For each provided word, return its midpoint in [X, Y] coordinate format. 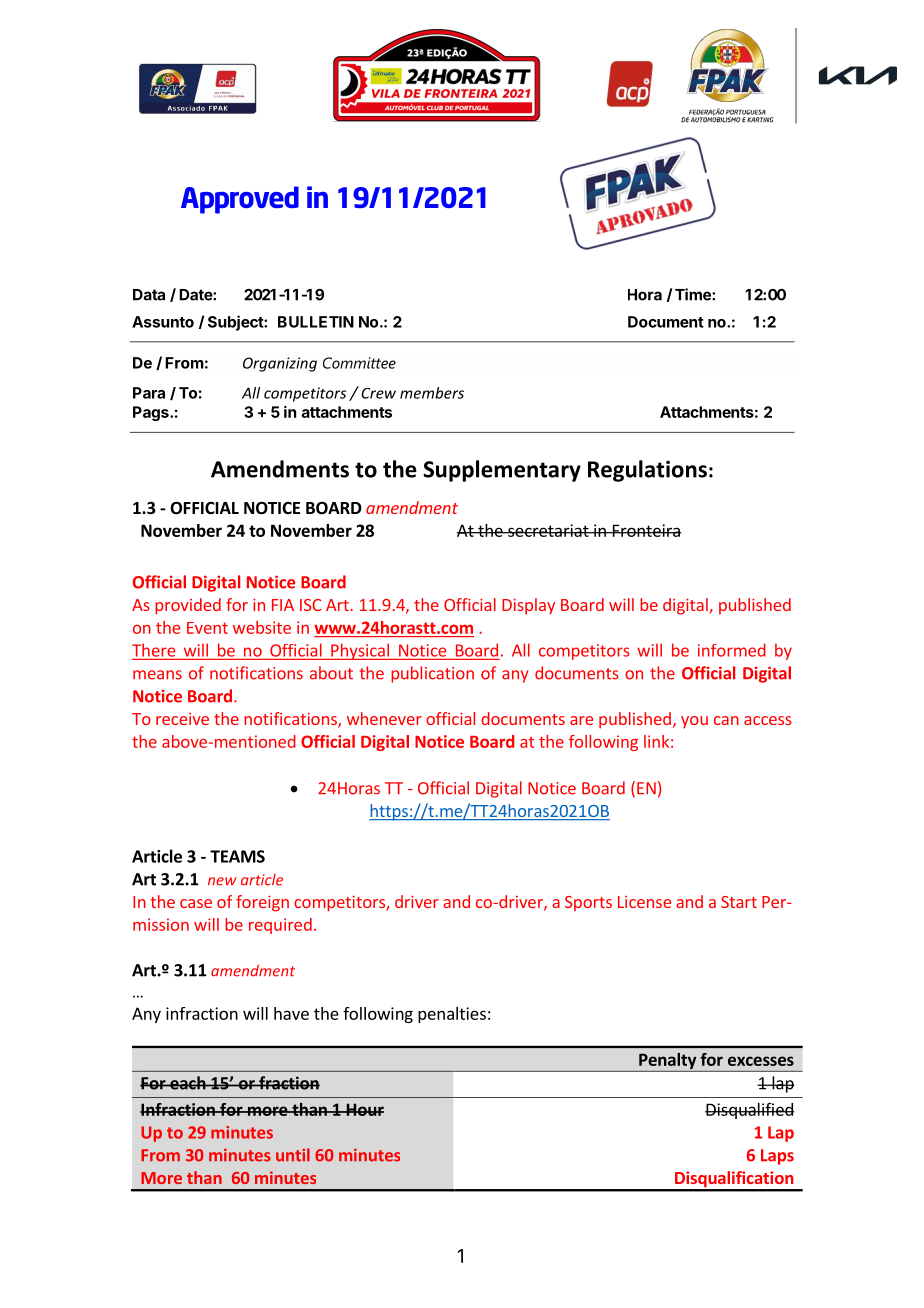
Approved [240, 200]
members [432, 393]
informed [732, 650]
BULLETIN [316, 322]
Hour [364, 1109]
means [157, 675]
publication [432, 674]
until [293, 1155]
